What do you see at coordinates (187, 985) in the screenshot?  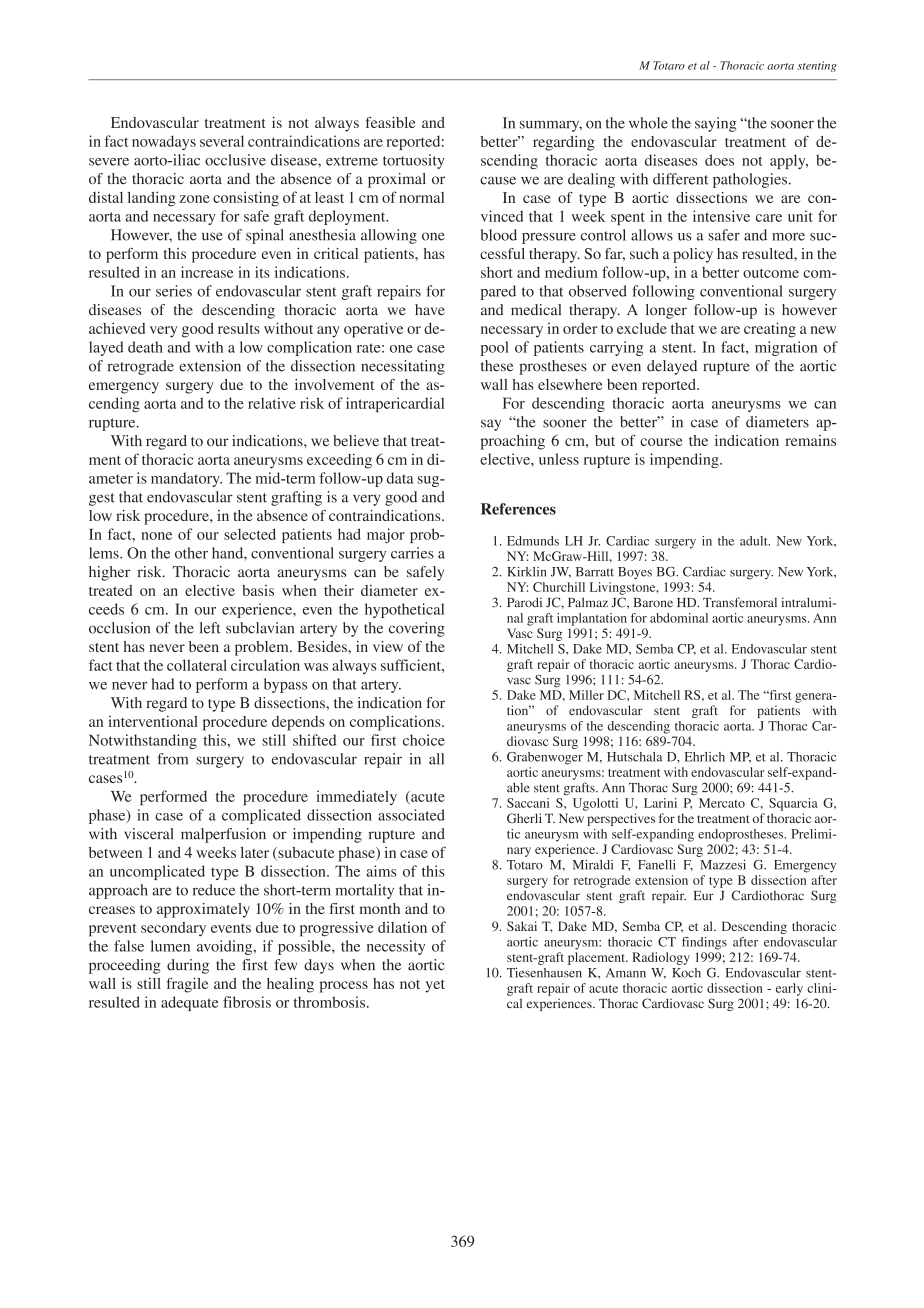 I see `fragile` at bounding box center [187, 985].
